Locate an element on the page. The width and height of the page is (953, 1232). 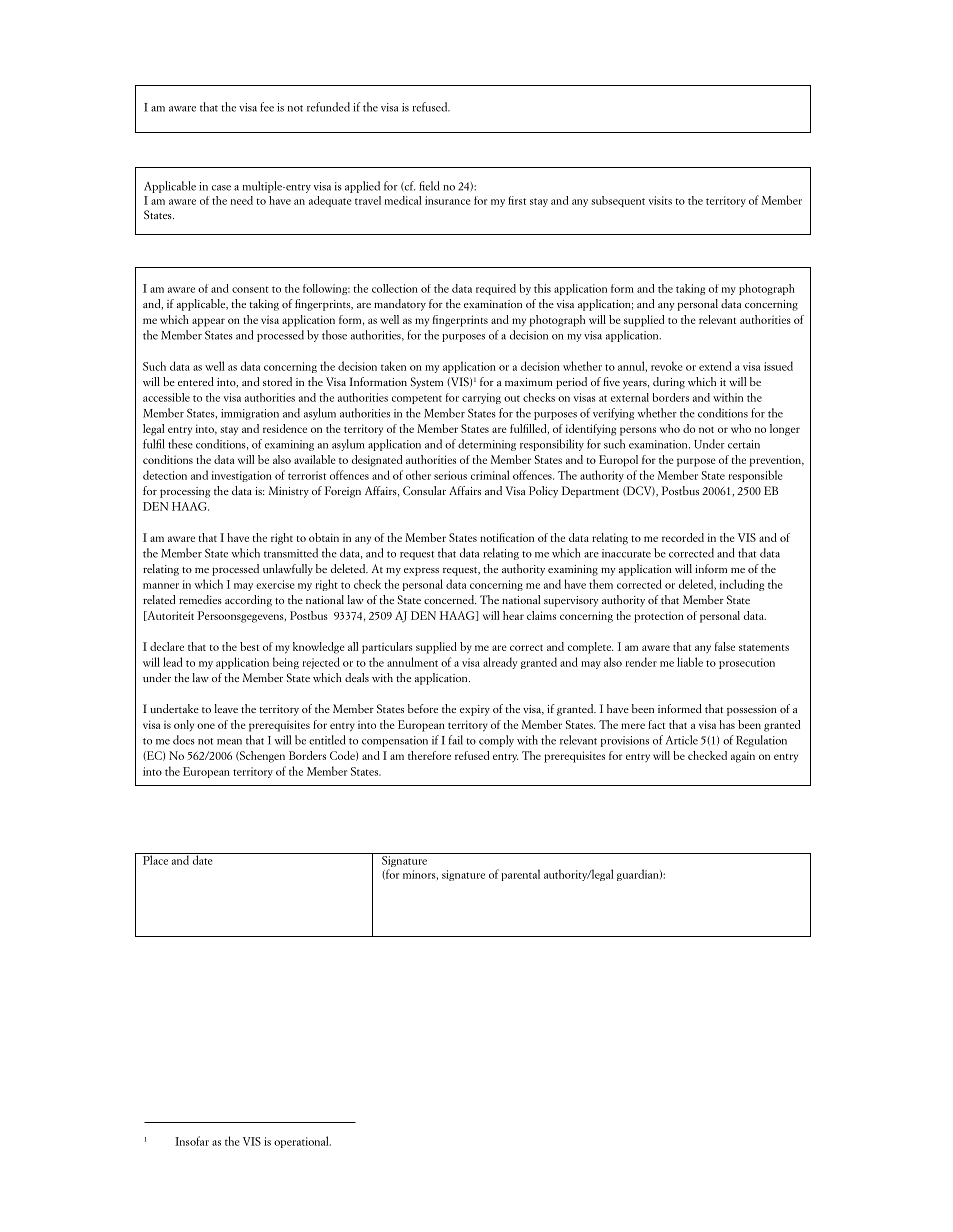
visits is located at coordinates (660, 200).
